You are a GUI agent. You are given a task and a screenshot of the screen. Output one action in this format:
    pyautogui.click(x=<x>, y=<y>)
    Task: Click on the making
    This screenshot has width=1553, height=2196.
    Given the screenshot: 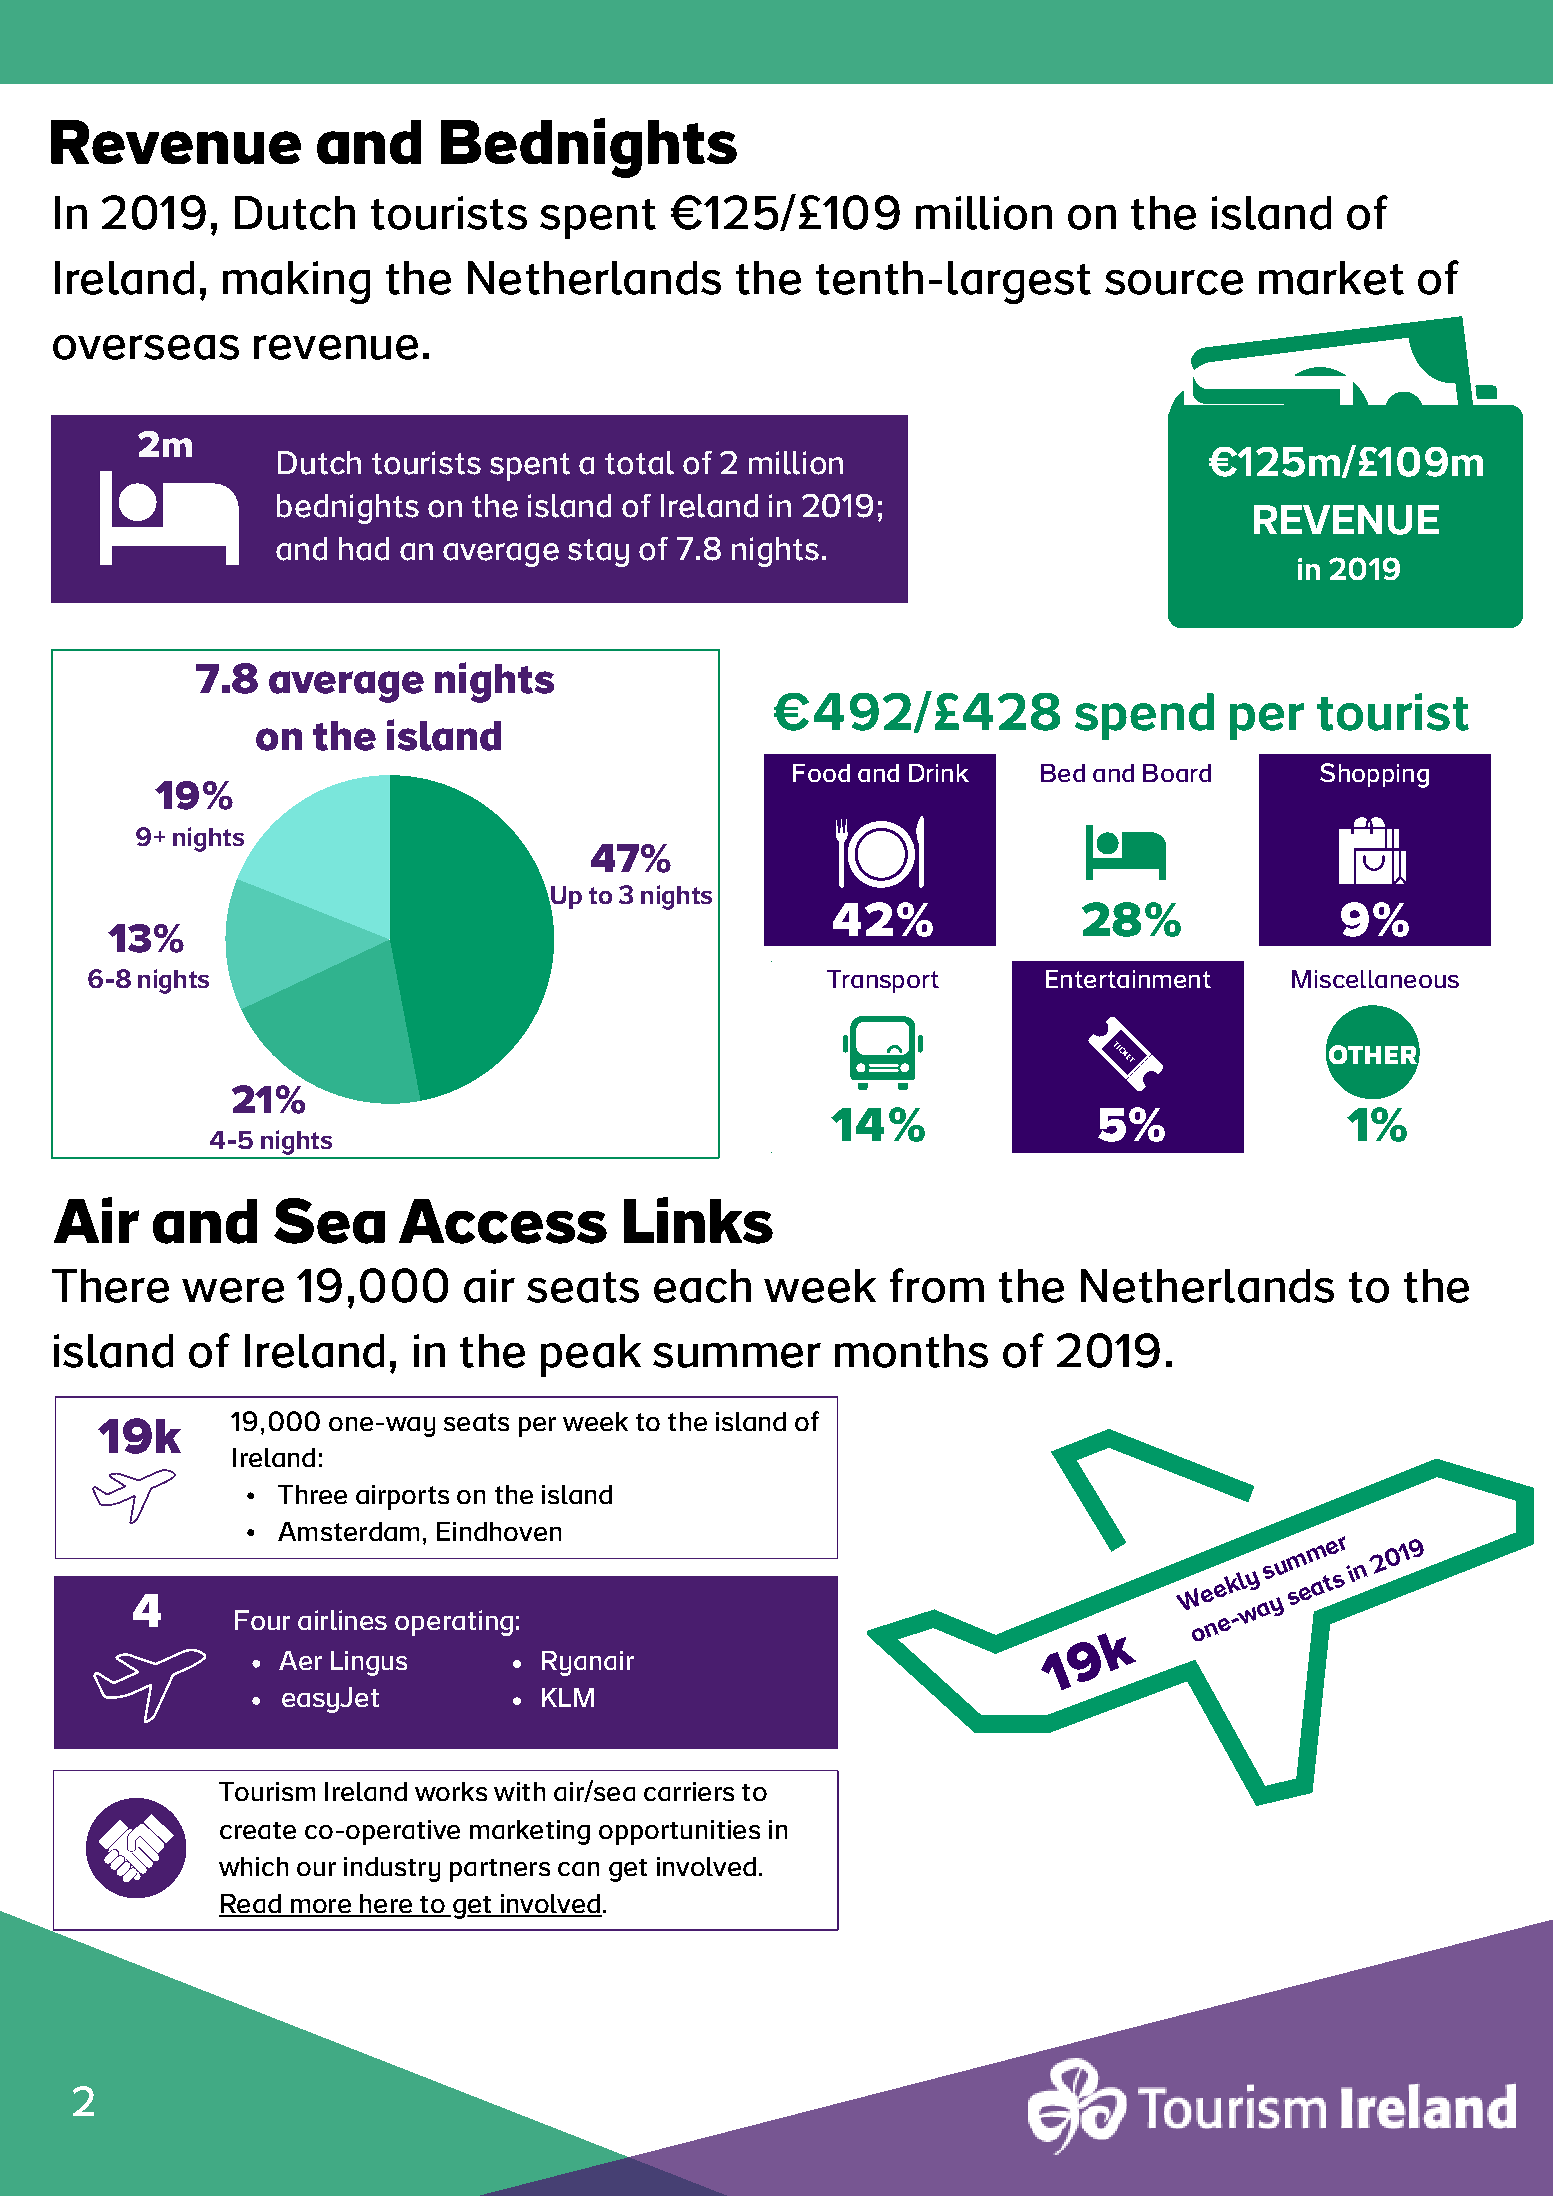 What is the action you would take?
    pyautogui.click(x=296, y=282)
